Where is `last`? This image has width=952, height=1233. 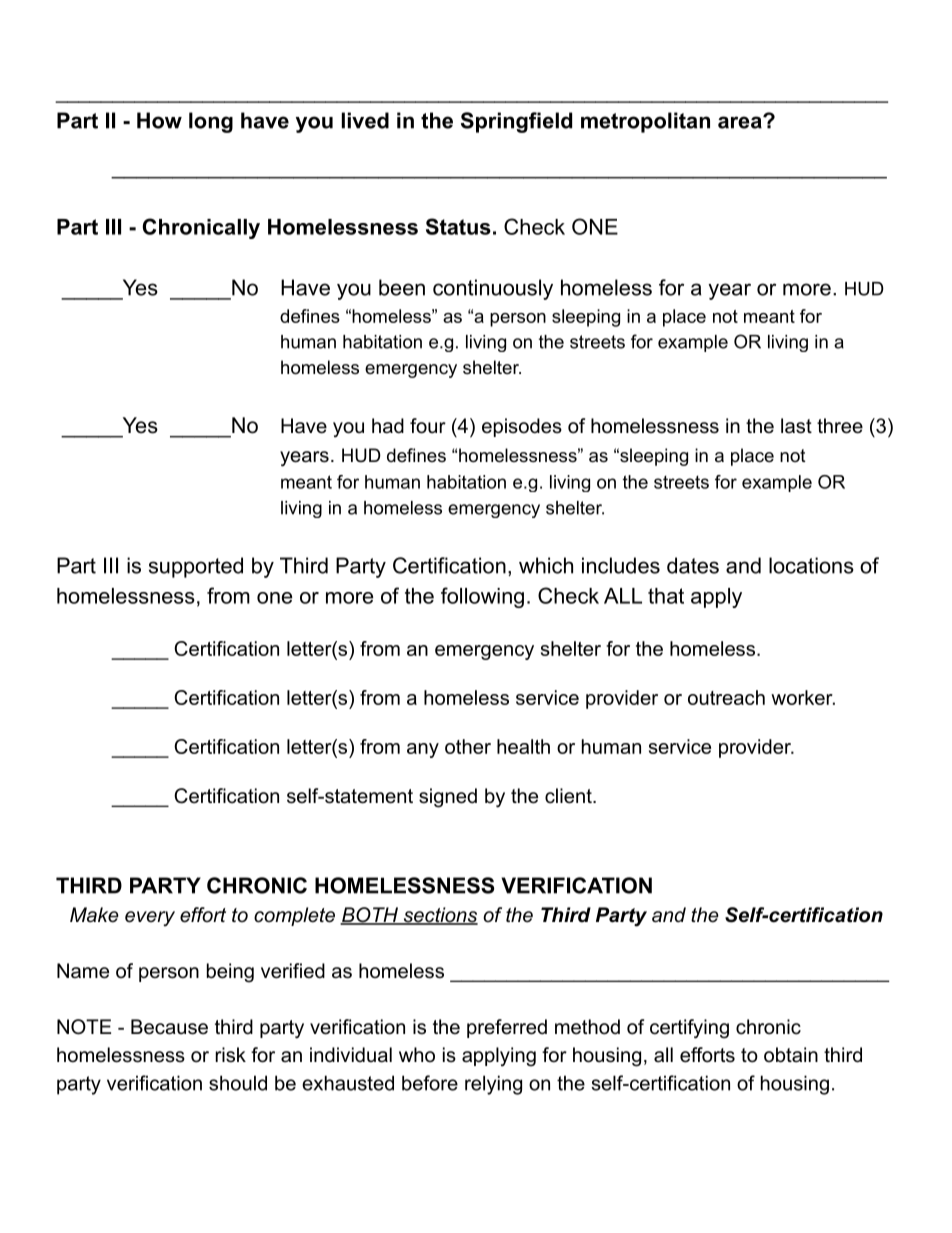 last is located at coordinates (796, 426).
